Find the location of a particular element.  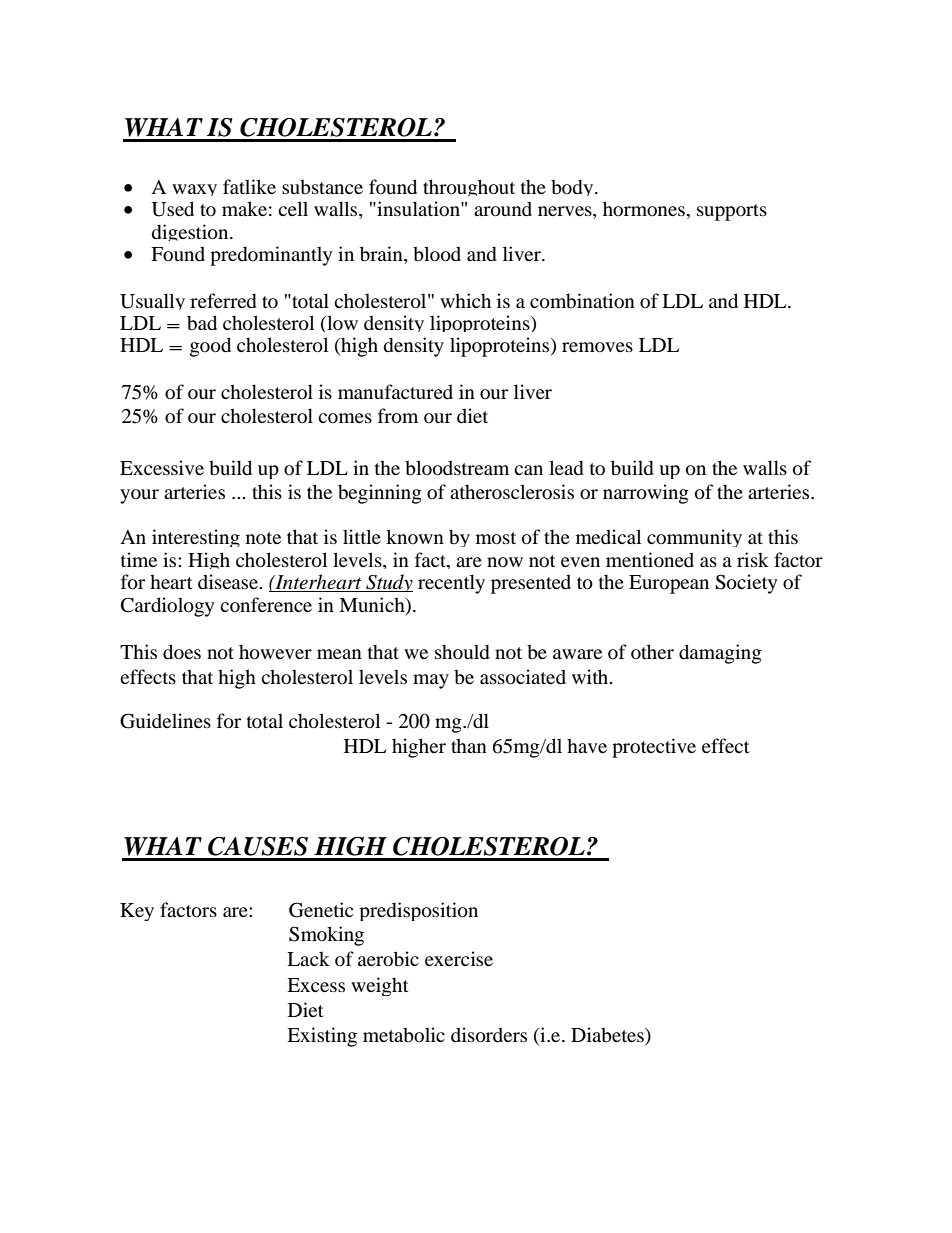

recently is located at coordinates (451, 584).
